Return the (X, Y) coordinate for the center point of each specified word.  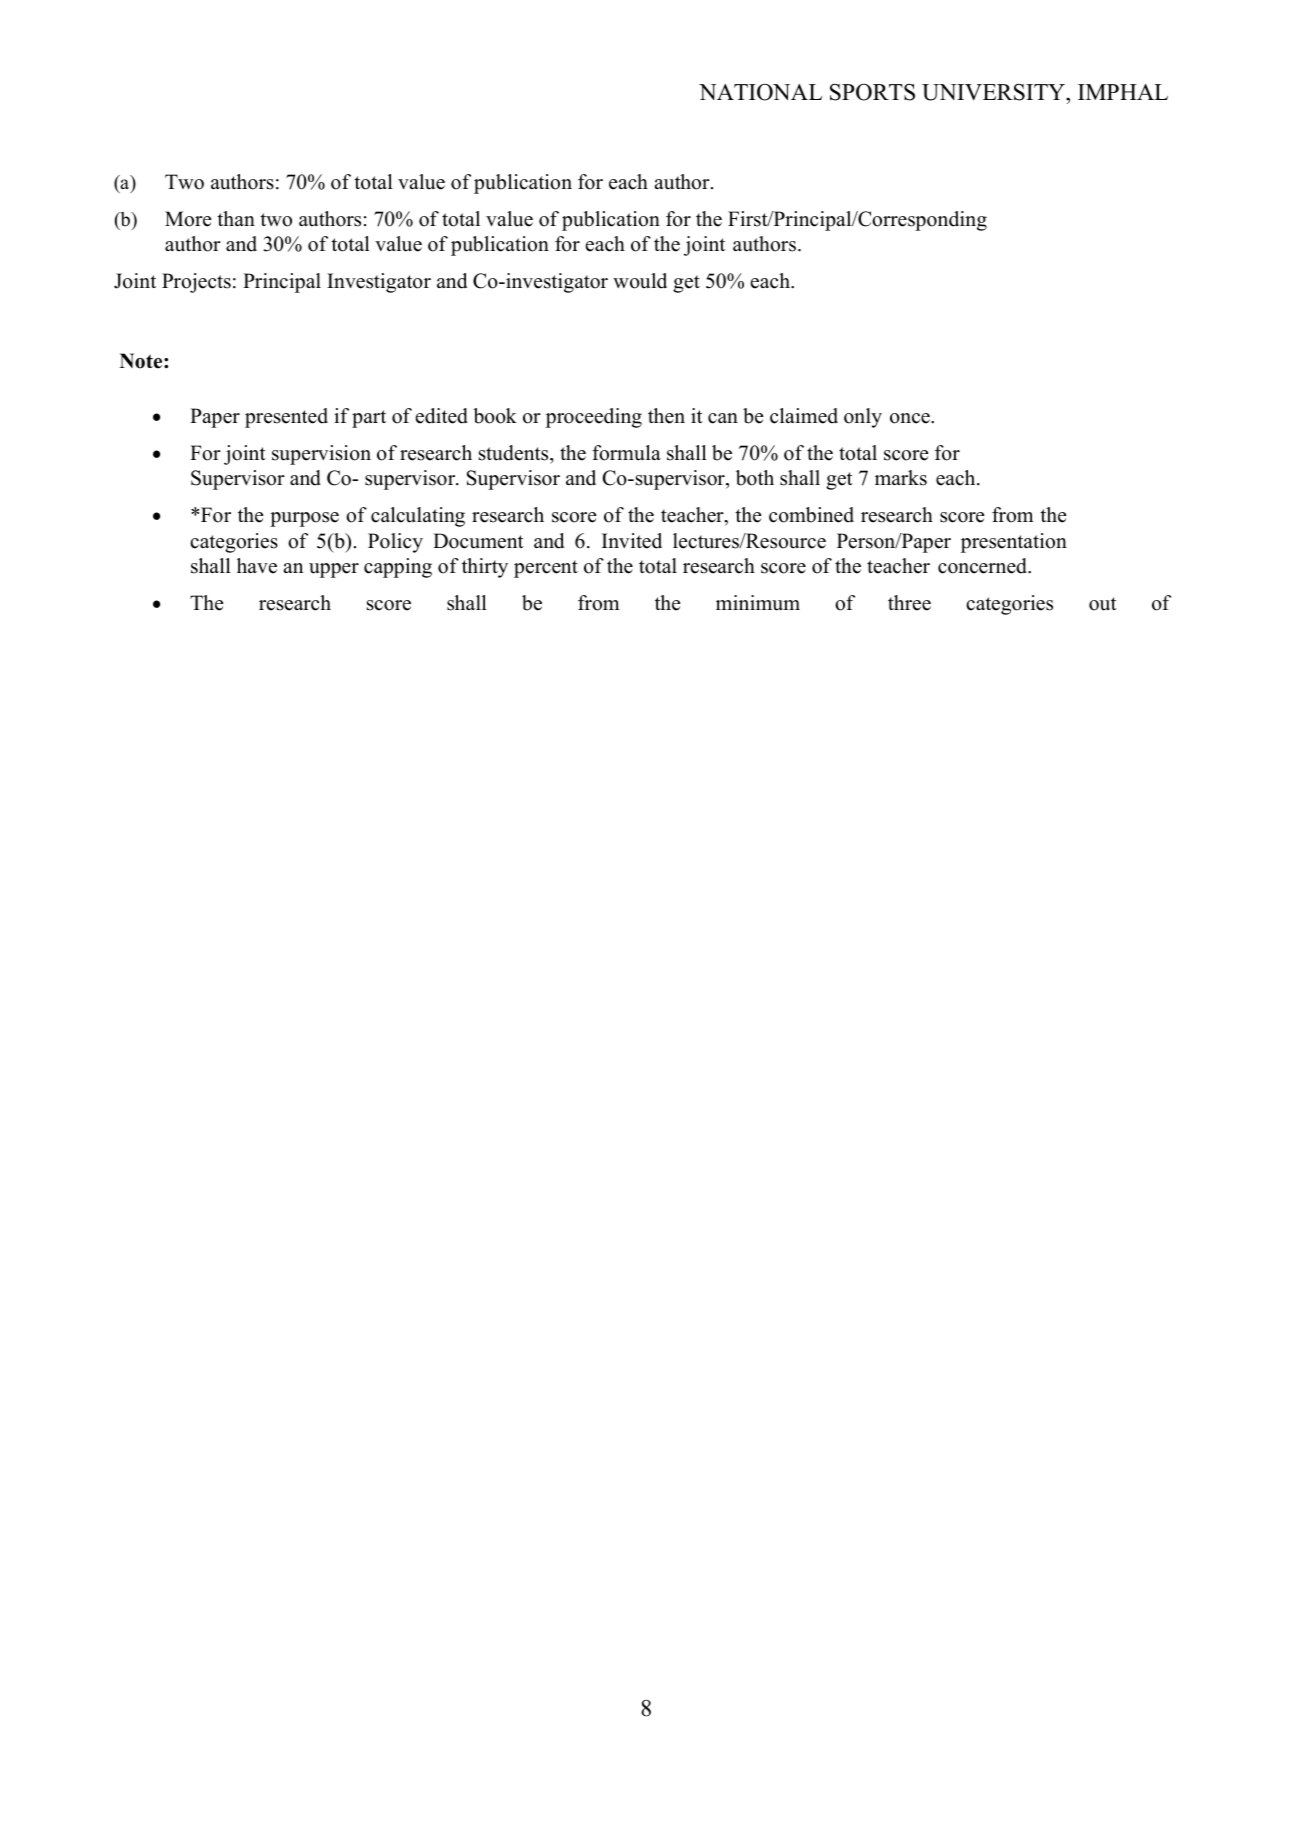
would (640, 281)
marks (901, 478)
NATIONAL (760, 92)
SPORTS (872, 92)
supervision (321, 455)
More (188, 219)
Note (142, 361)
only (863, 418)
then (666, 416)
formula (626, 453)
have (257, 566)
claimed (804, 416)
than (236, 218)
